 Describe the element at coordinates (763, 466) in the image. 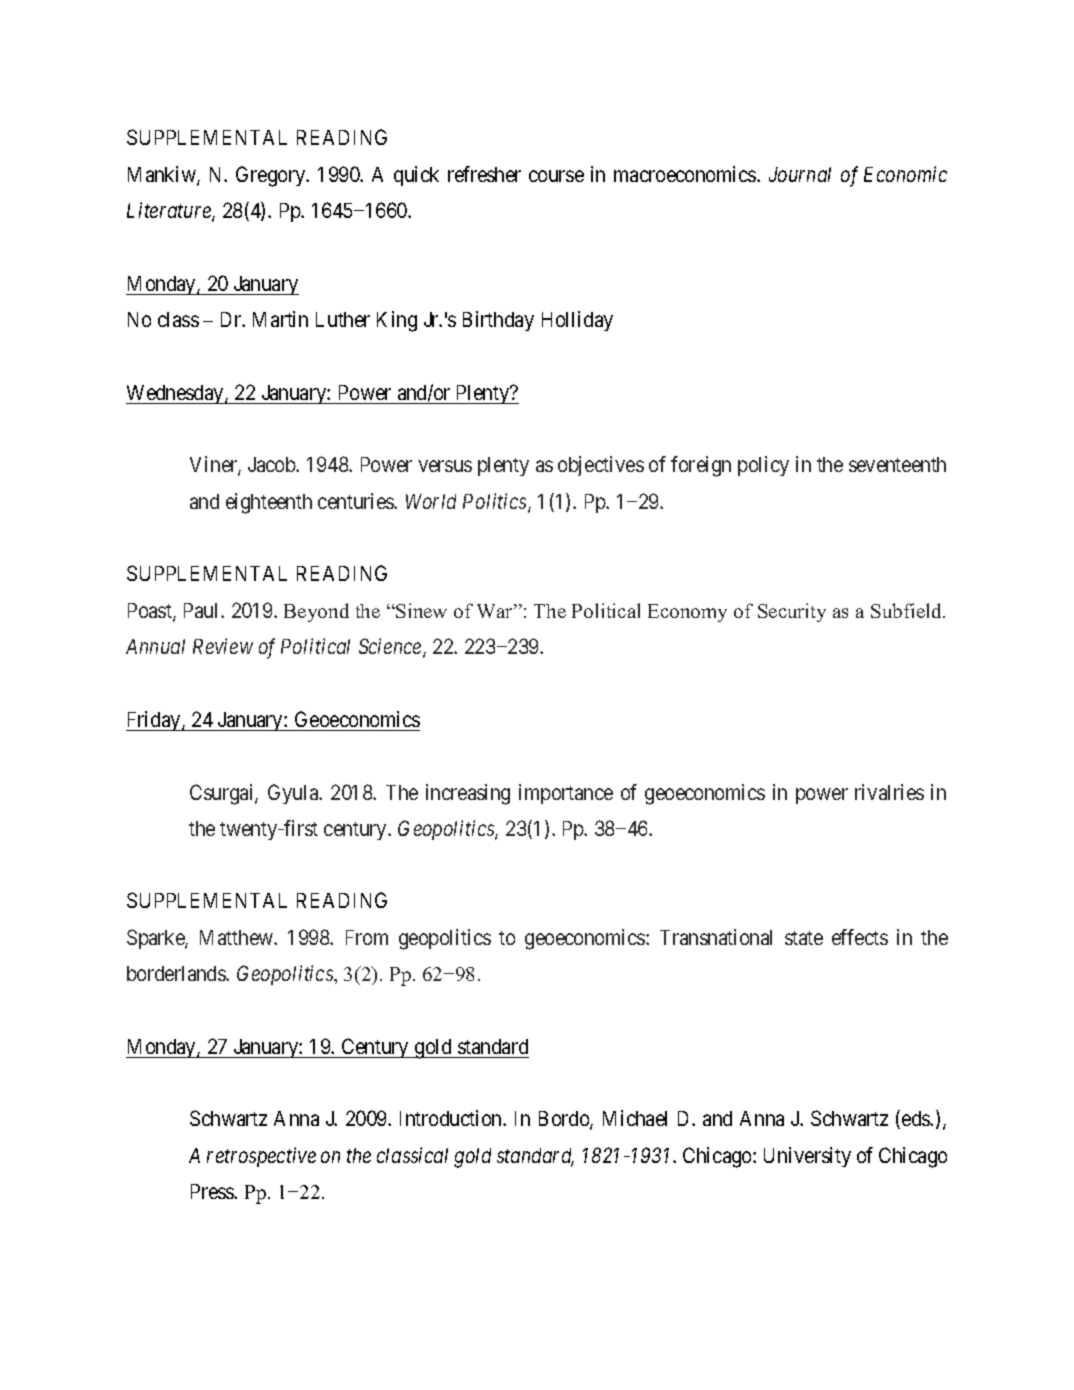

I see `policy` at that location.
